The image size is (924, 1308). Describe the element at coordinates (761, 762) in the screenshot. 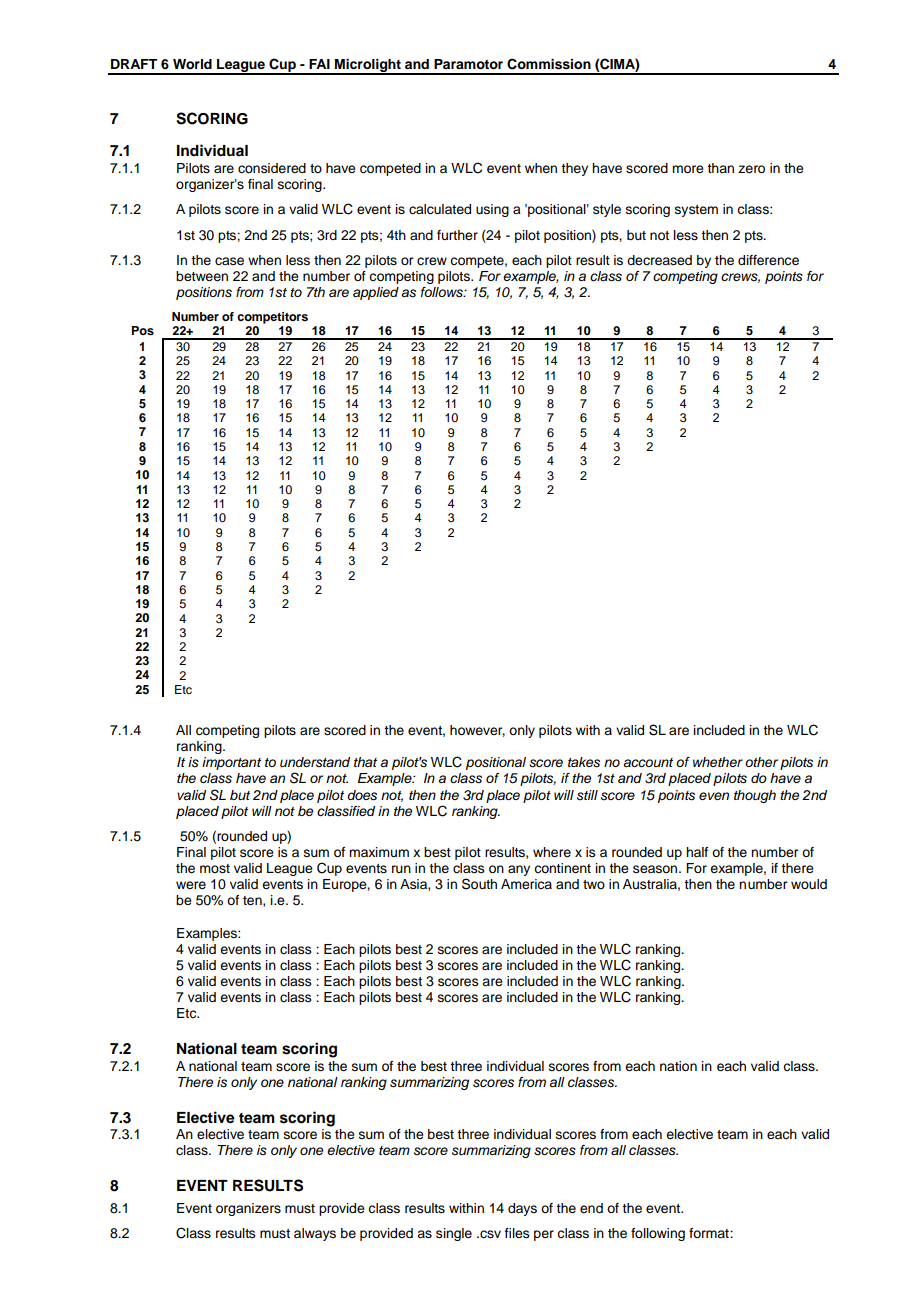

I see `other` at that location.
